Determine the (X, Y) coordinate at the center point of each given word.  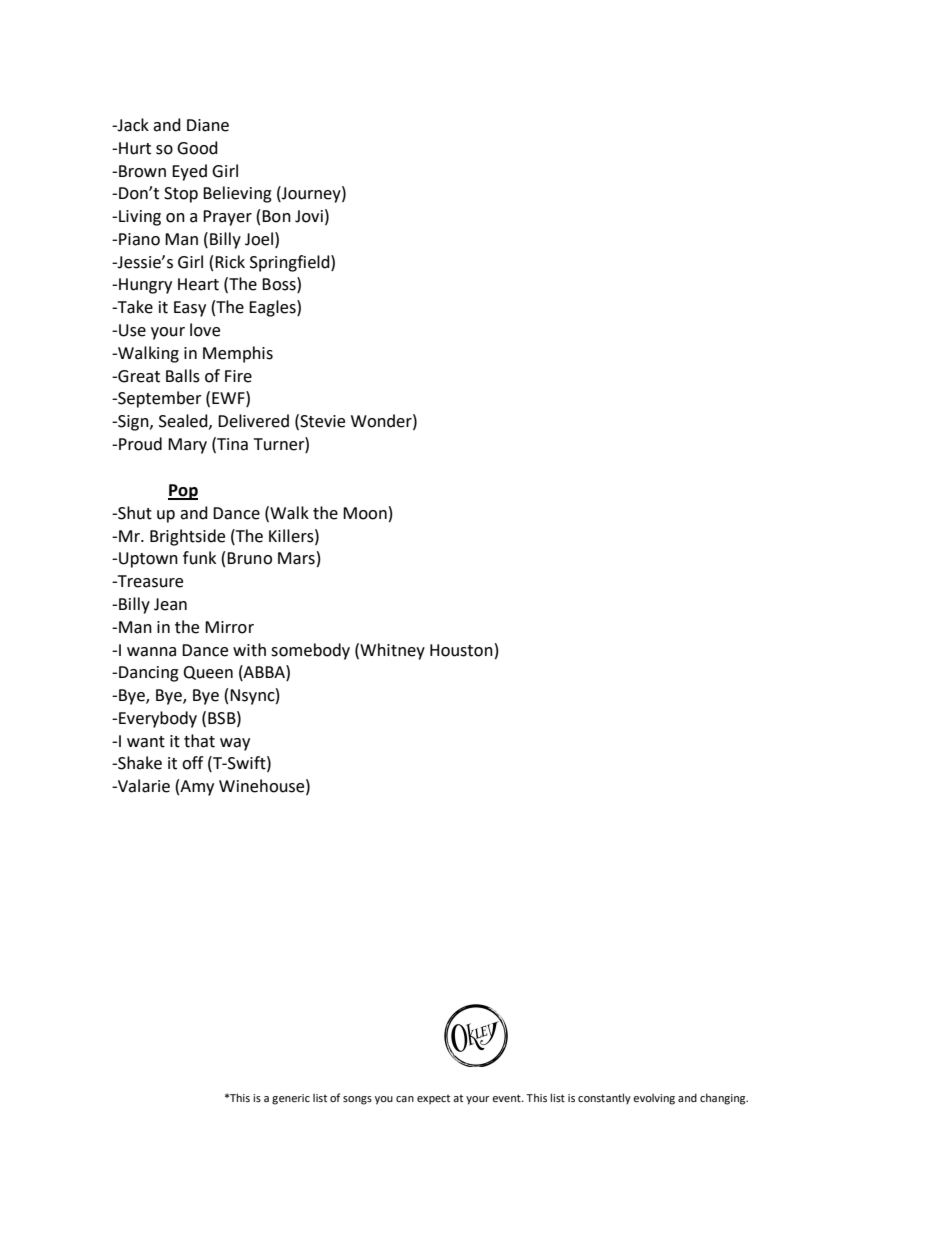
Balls (183, 376)
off (192, 763)
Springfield (291, 263)
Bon (276, 216)
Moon (365, 513)
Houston (461, 650)
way (235, 744)
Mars (296, 558)
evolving (654, 1099)
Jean (170, 604)
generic (291, 1099)
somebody (310, 651)
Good (197, 148)
